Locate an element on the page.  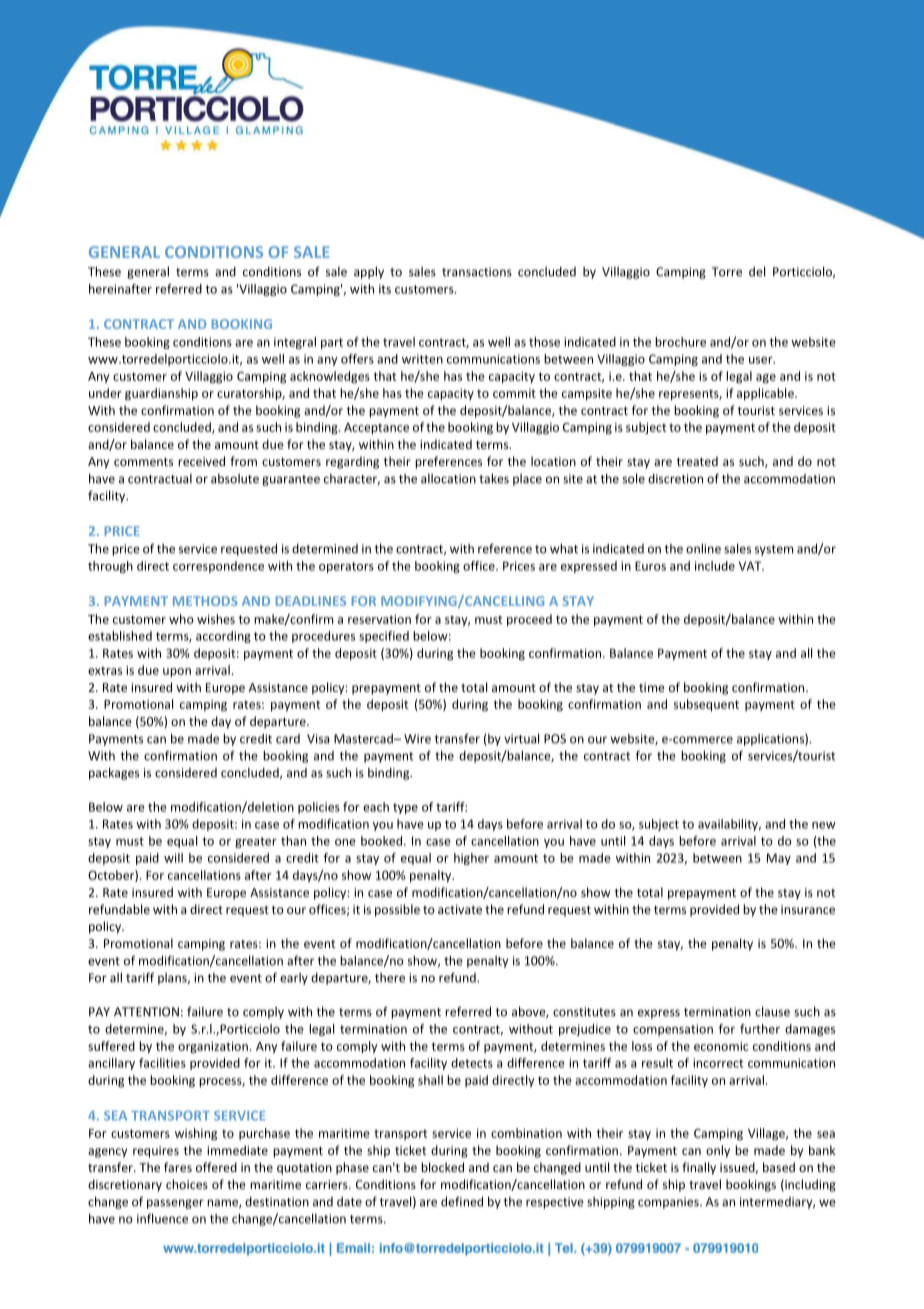
subsequent is located at coordinates (706, 705).
